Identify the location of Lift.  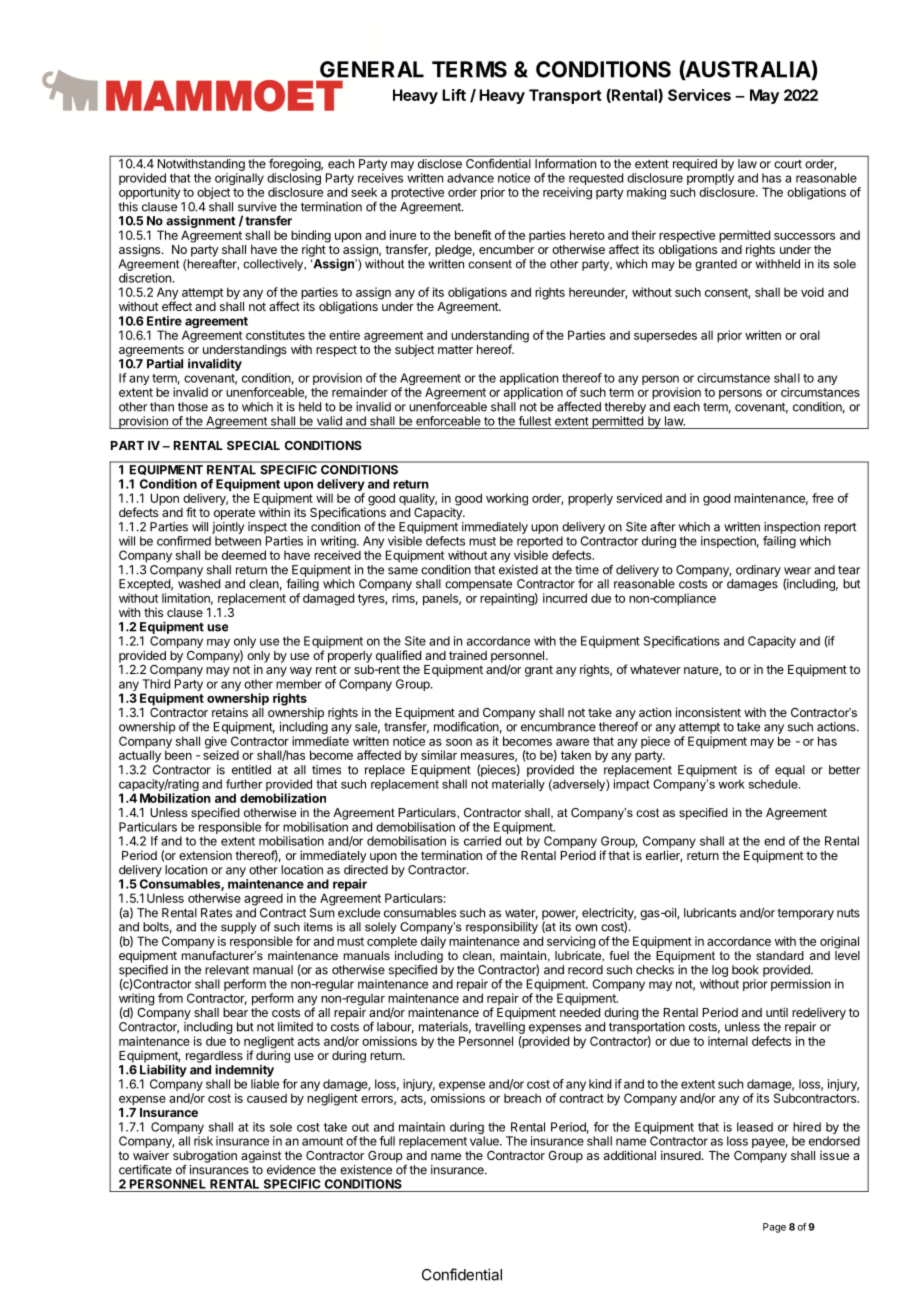
(454, 95).
